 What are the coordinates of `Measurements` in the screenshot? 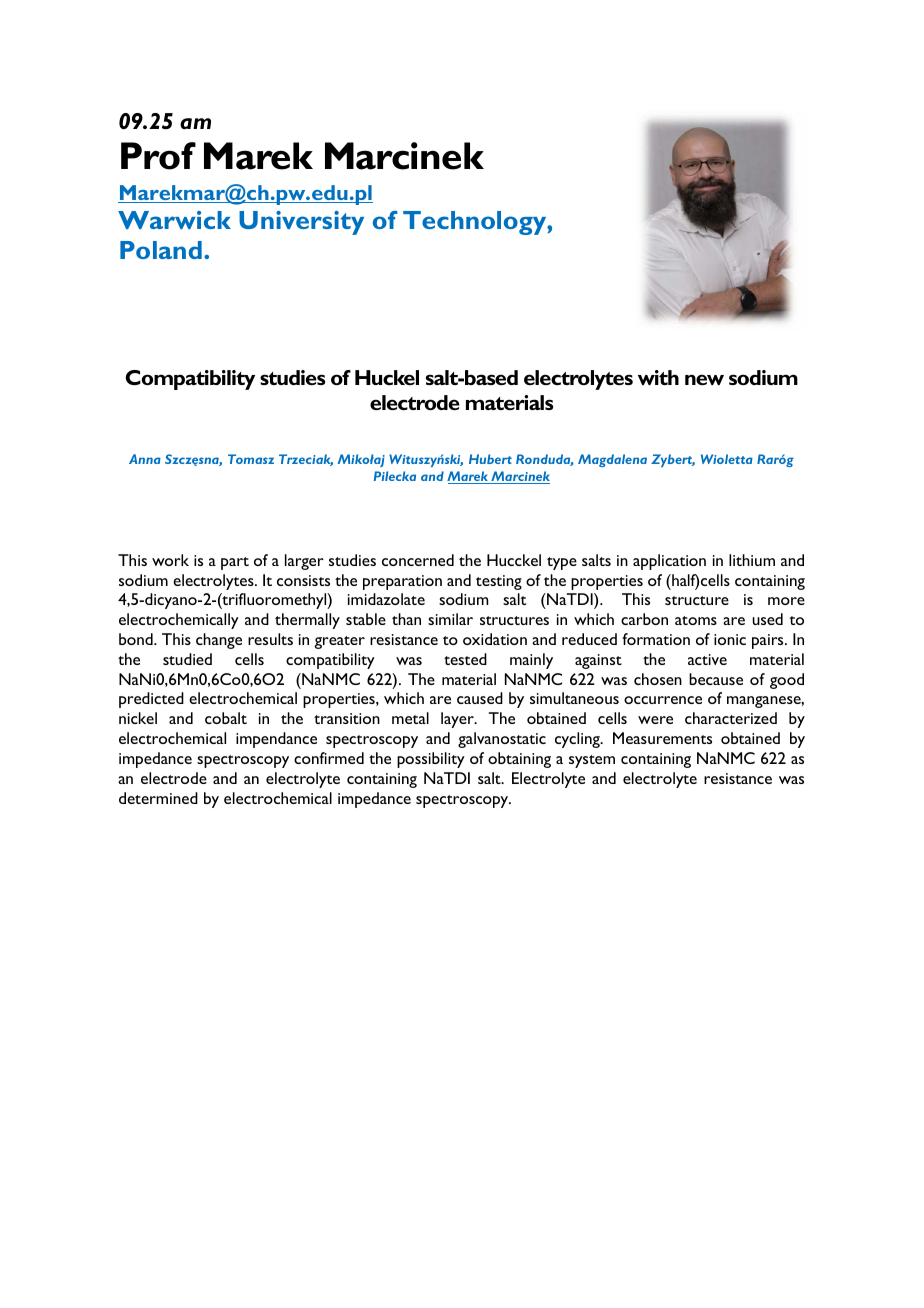 It's located at (662, 738).
